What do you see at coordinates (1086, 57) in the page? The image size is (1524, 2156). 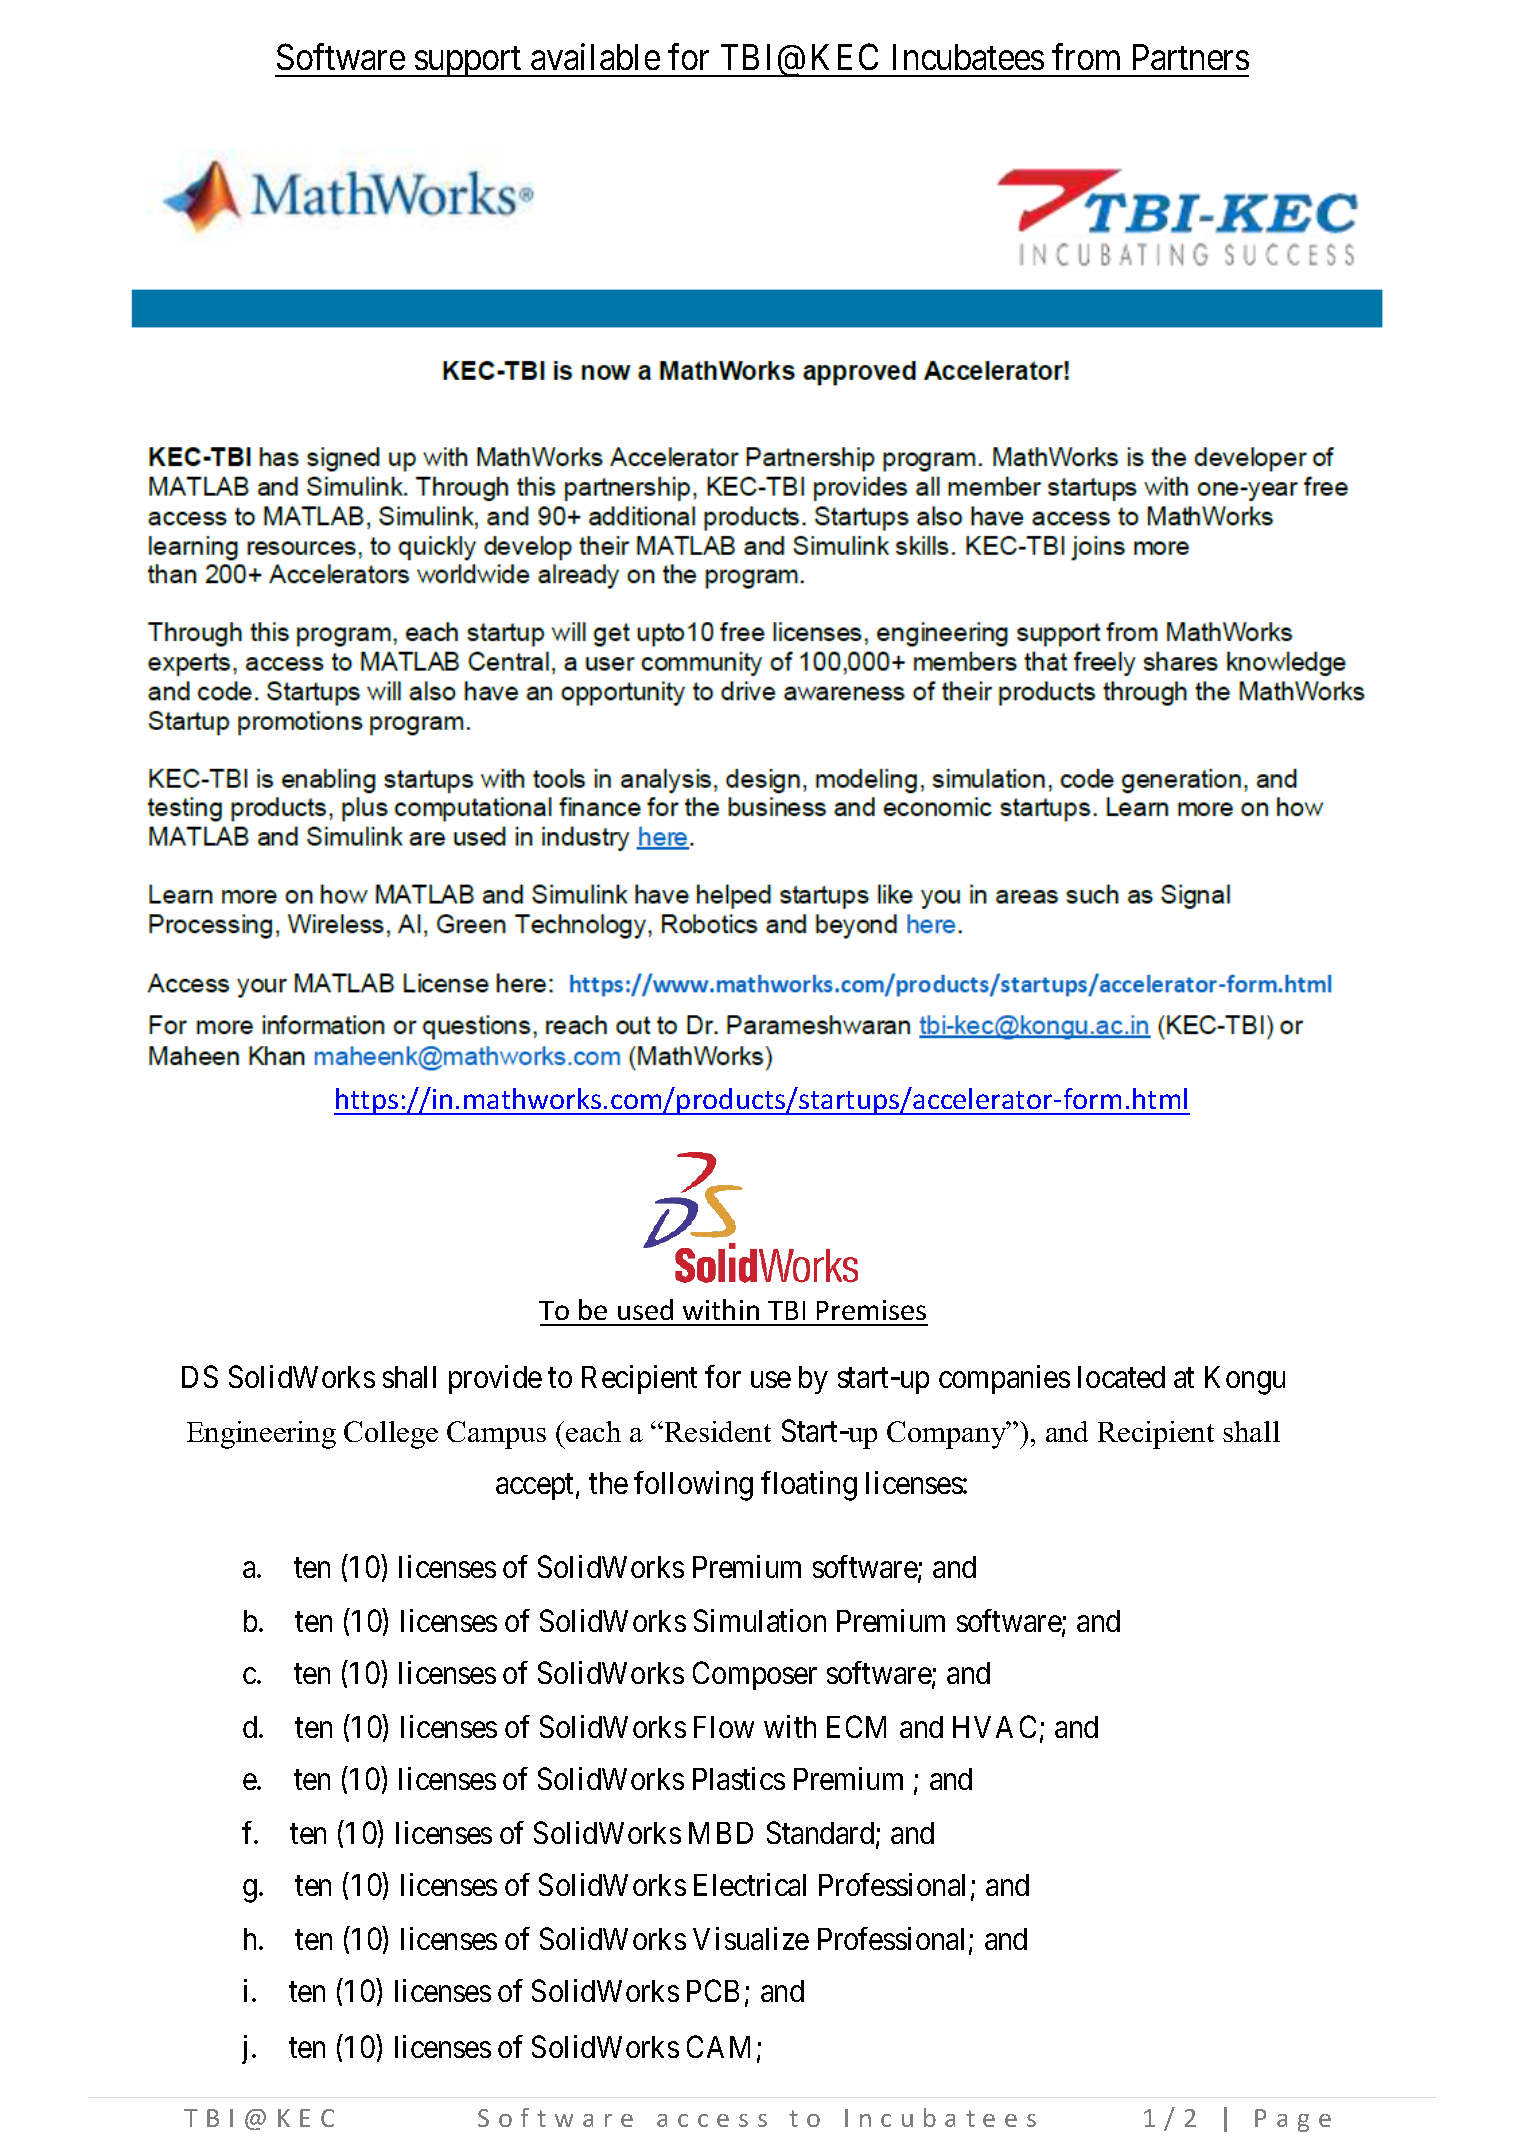 I see `from` at bounding box center [1086, 57].
